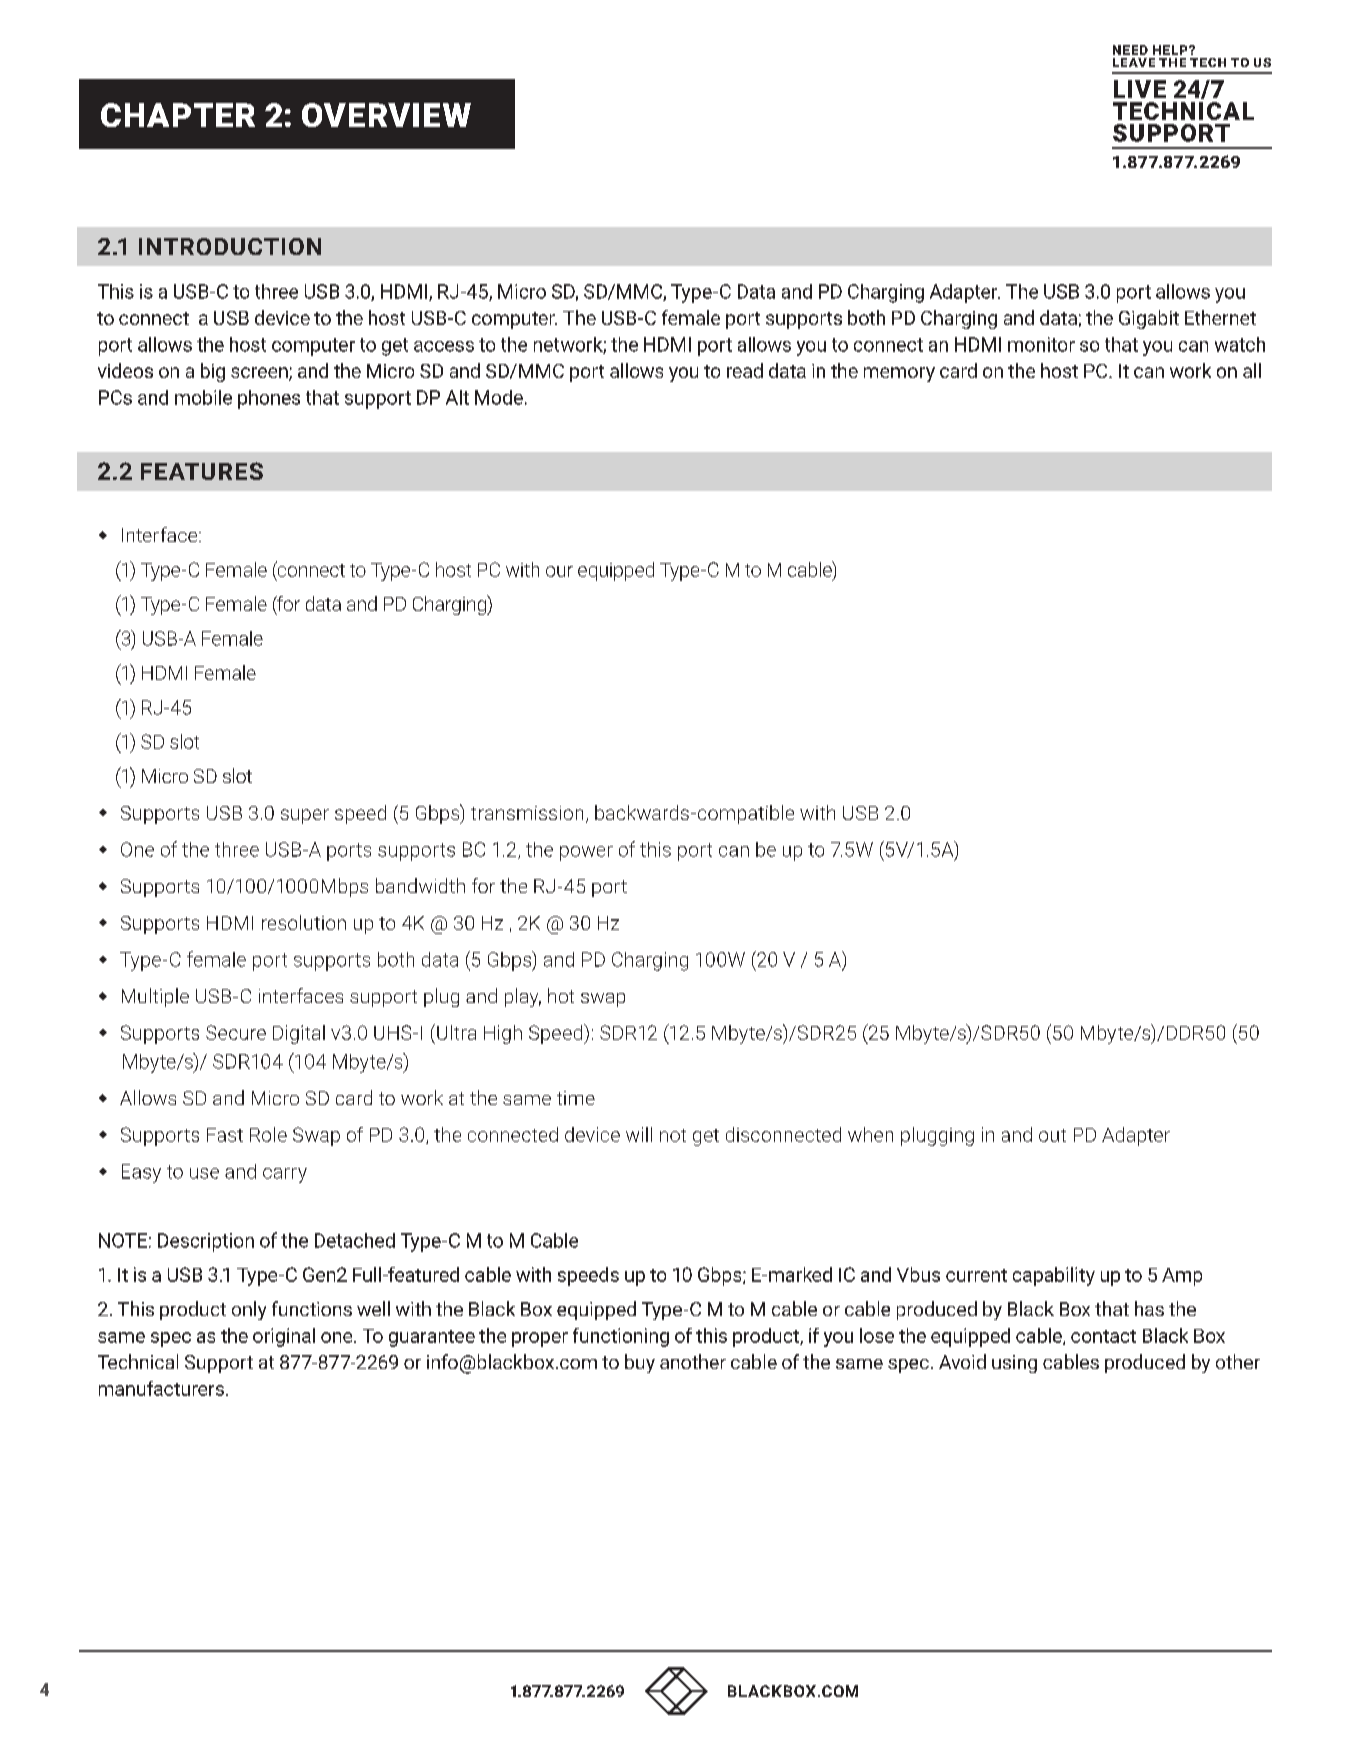  What do you see at coordinates (305, 816) in the image?
I see `super` at bounding box center [305, 816].
